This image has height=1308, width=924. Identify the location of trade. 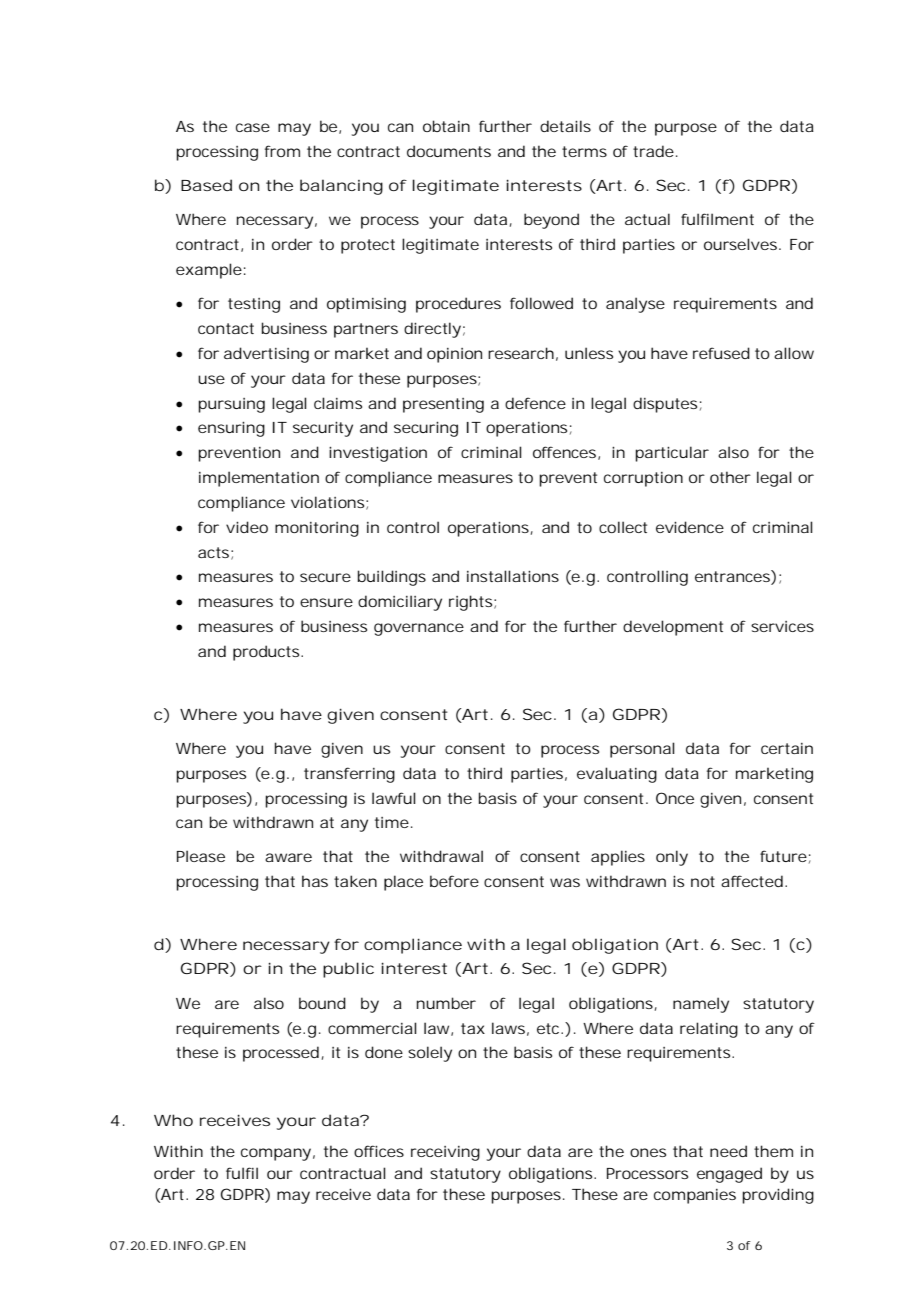
(655, 151).
